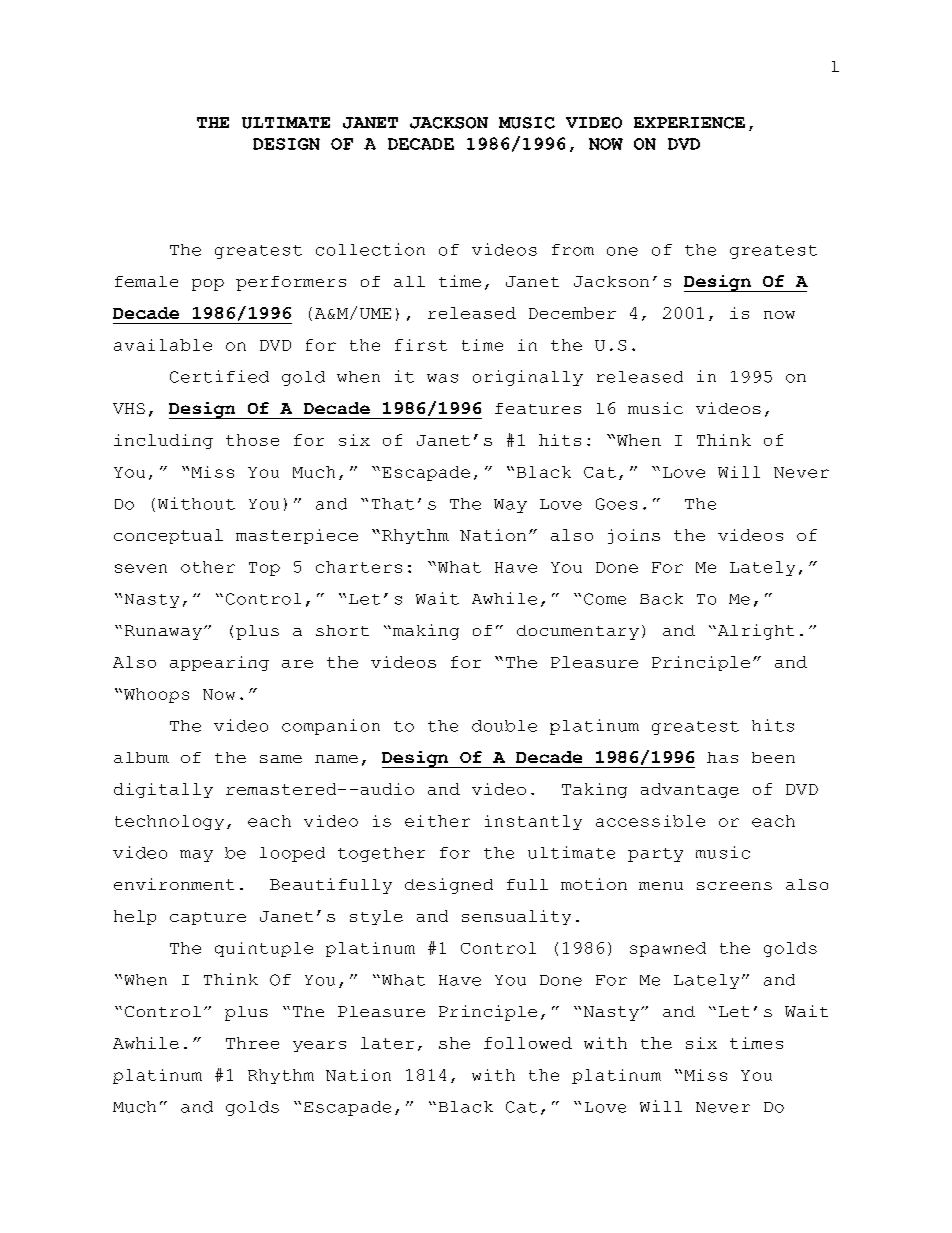 The height and width of the screenshot is (1233, 952). What do you see at coordinates (454, 1043) in the screenshot?
I see `she` at bounding box center [454, 1043].
